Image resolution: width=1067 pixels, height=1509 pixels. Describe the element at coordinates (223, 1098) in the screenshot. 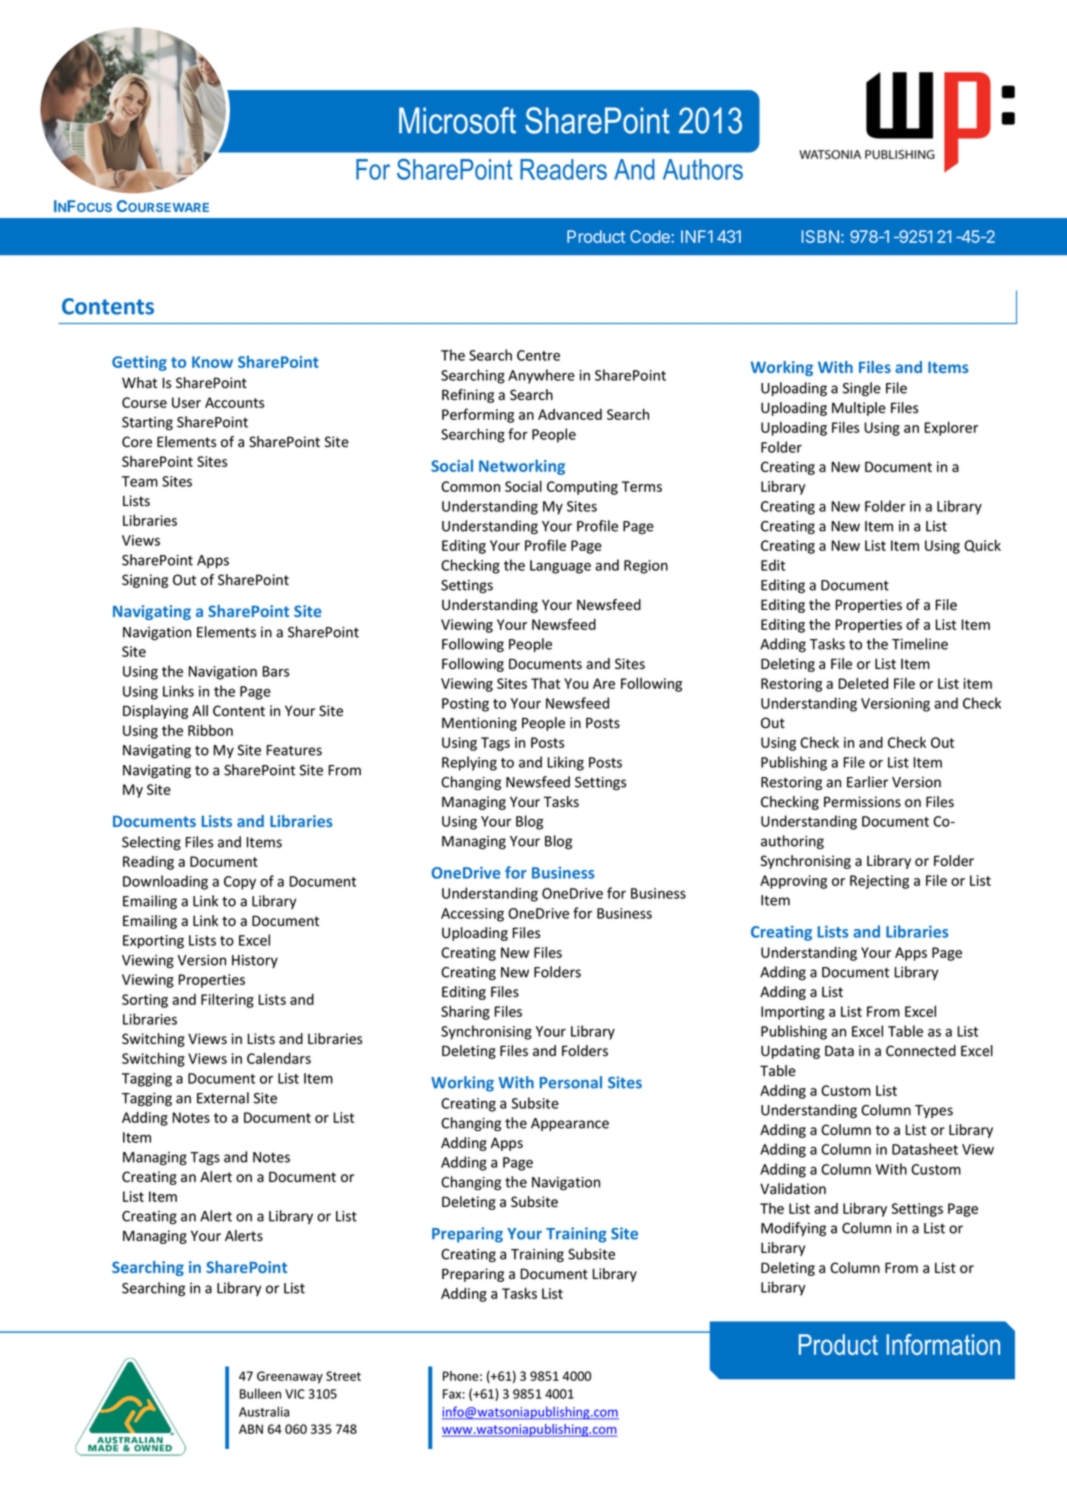

I see `External` at that location.
